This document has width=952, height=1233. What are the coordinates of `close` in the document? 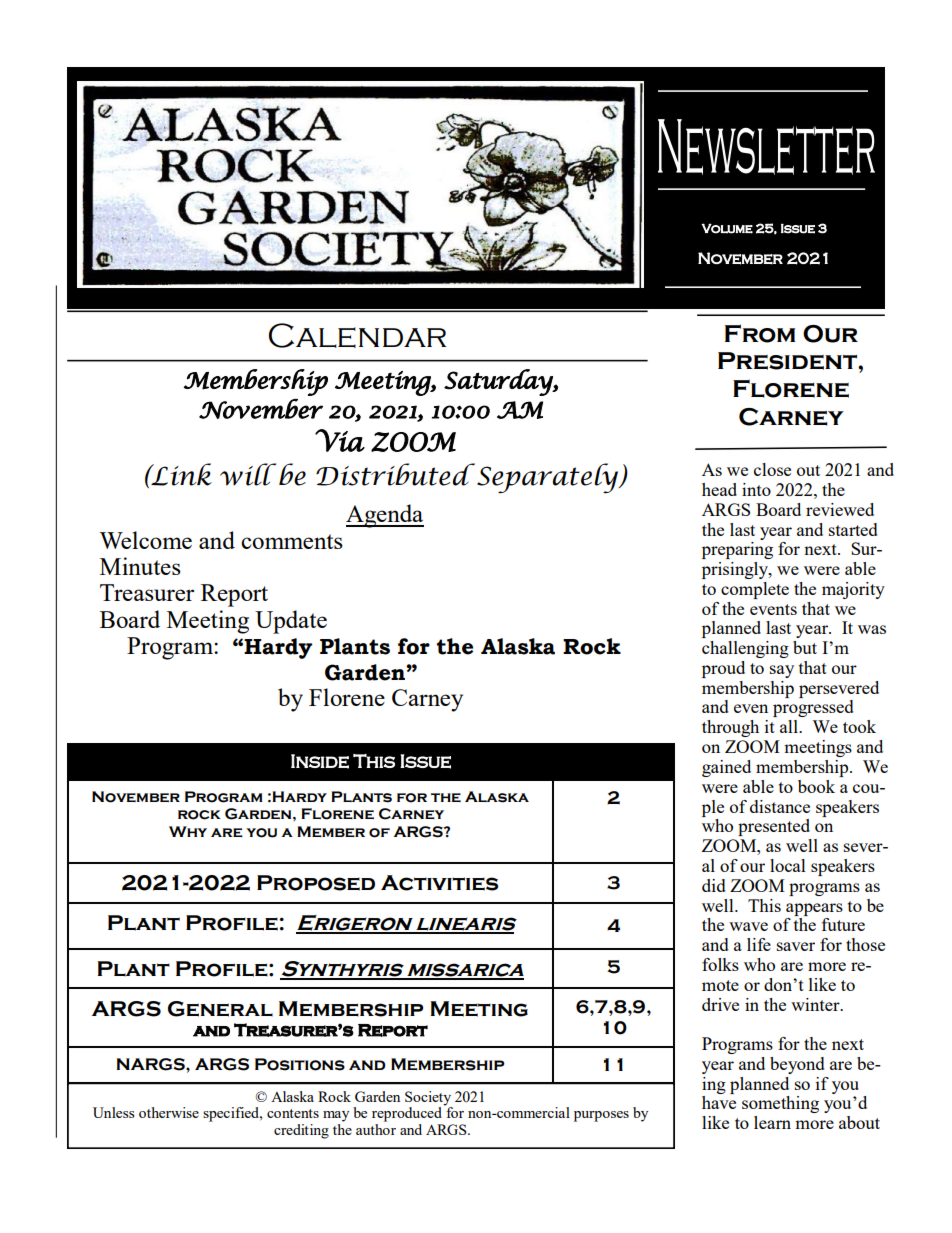 It's located at (772, 469).
